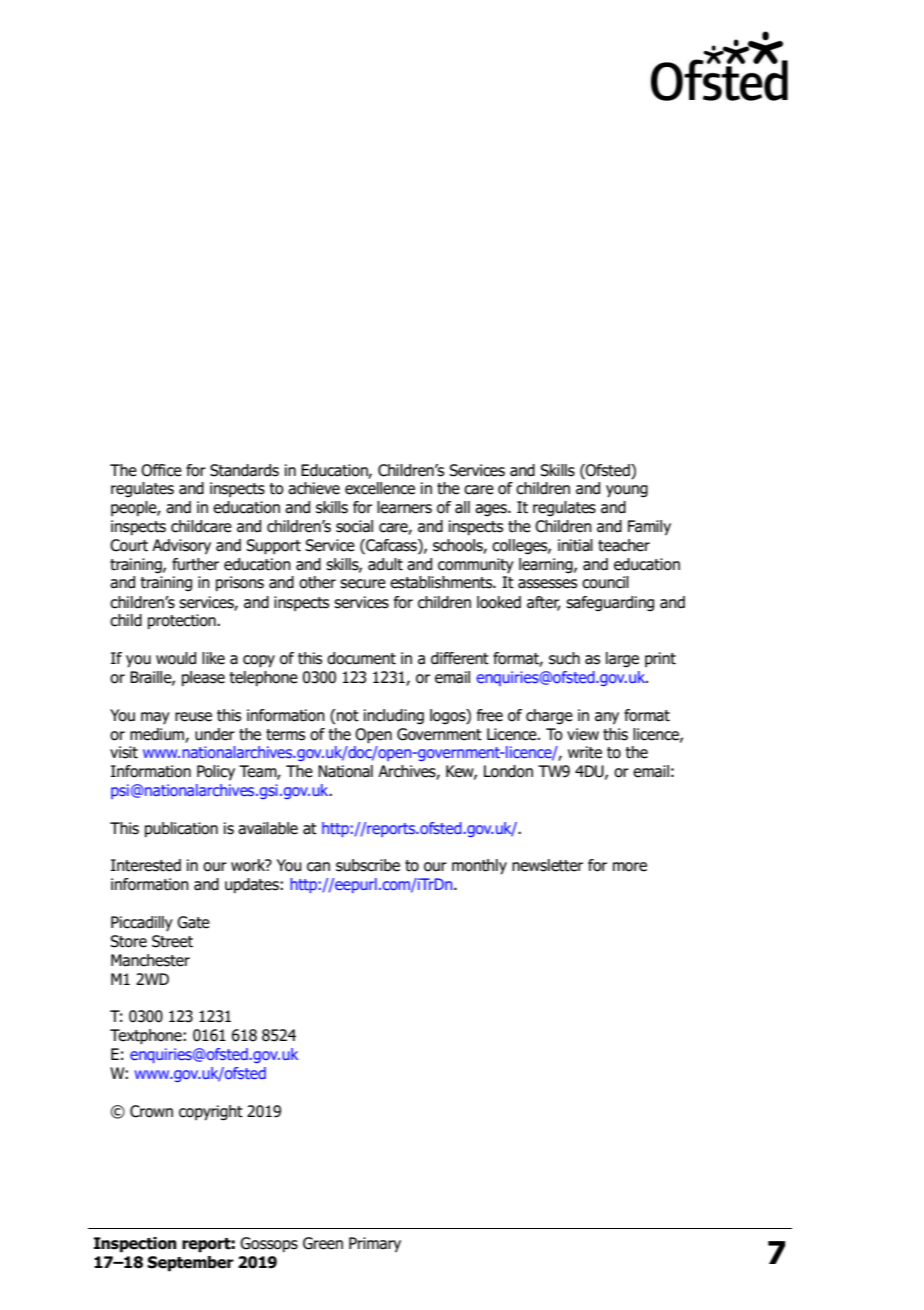 The height and width of the page is (1310, 924). What do you see at coordinates (161, 470) in the page?
I see `Office` at bounding box center [161, 470].
